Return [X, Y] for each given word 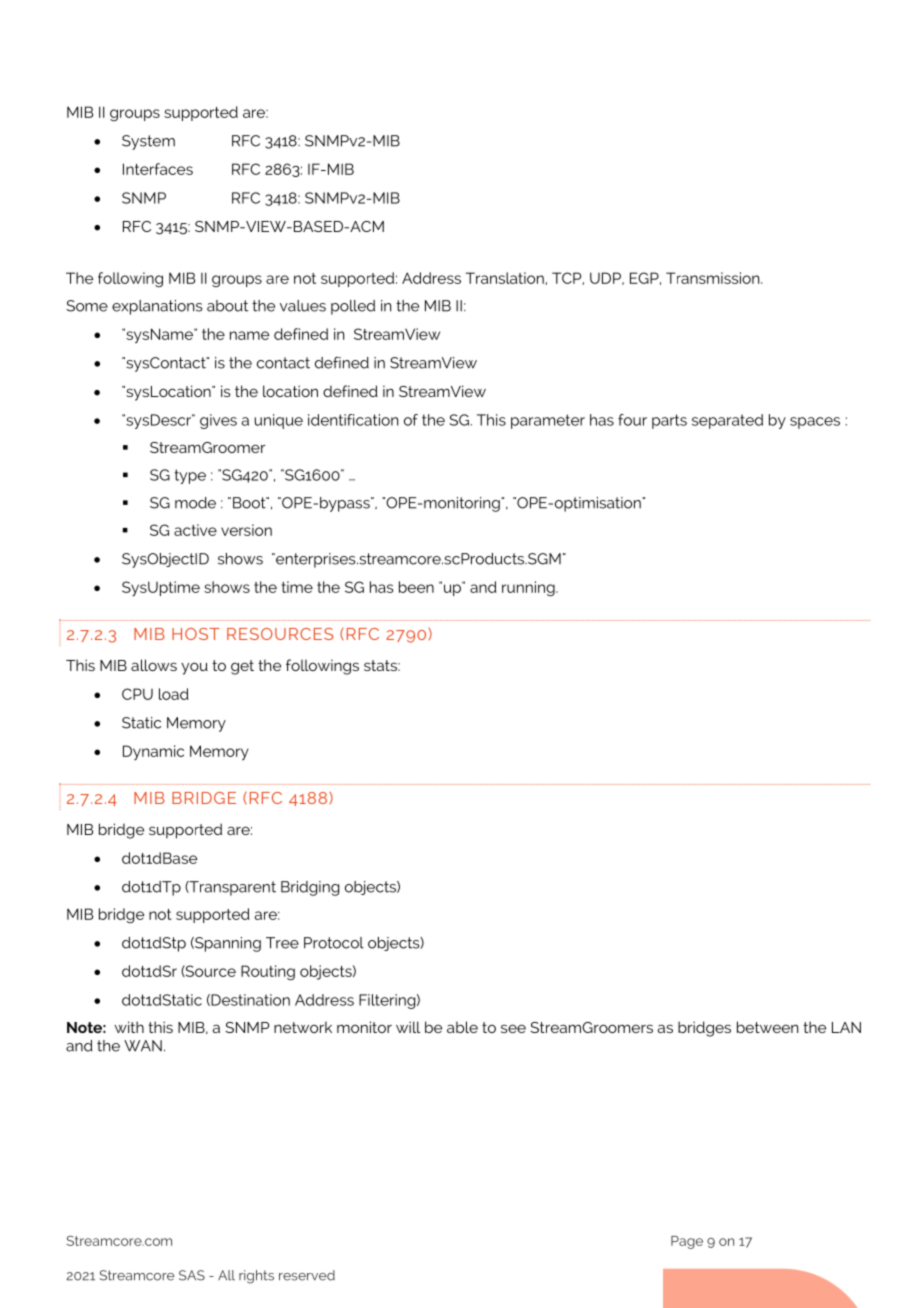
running [529, 588]
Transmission [714, 278]
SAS [192, 1275]
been [416, 587]
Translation [506, 278]
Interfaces [158, 169]
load [174, 694]
